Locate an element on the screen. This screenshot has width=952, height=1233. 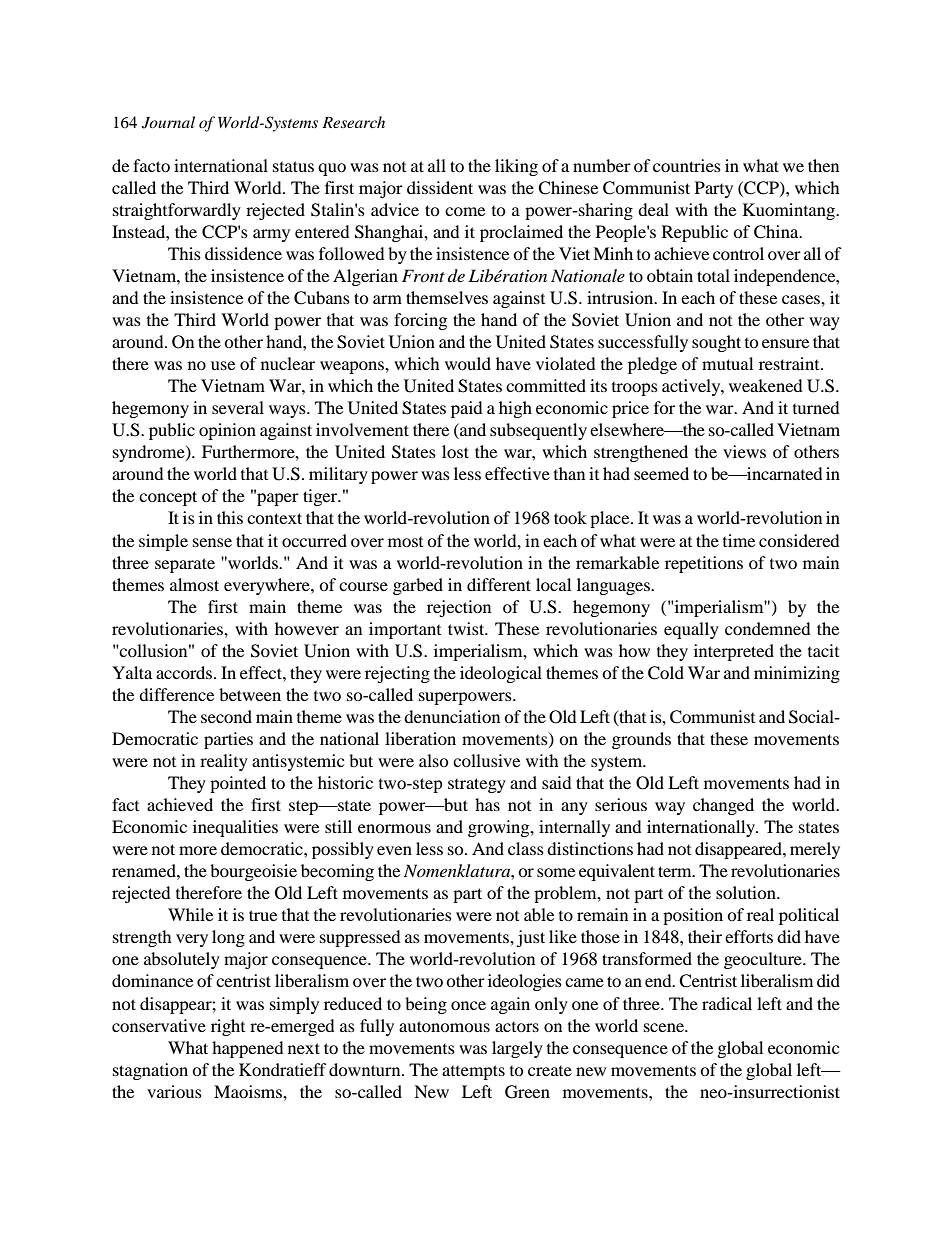
sought is located at coordinates (716, 343).
